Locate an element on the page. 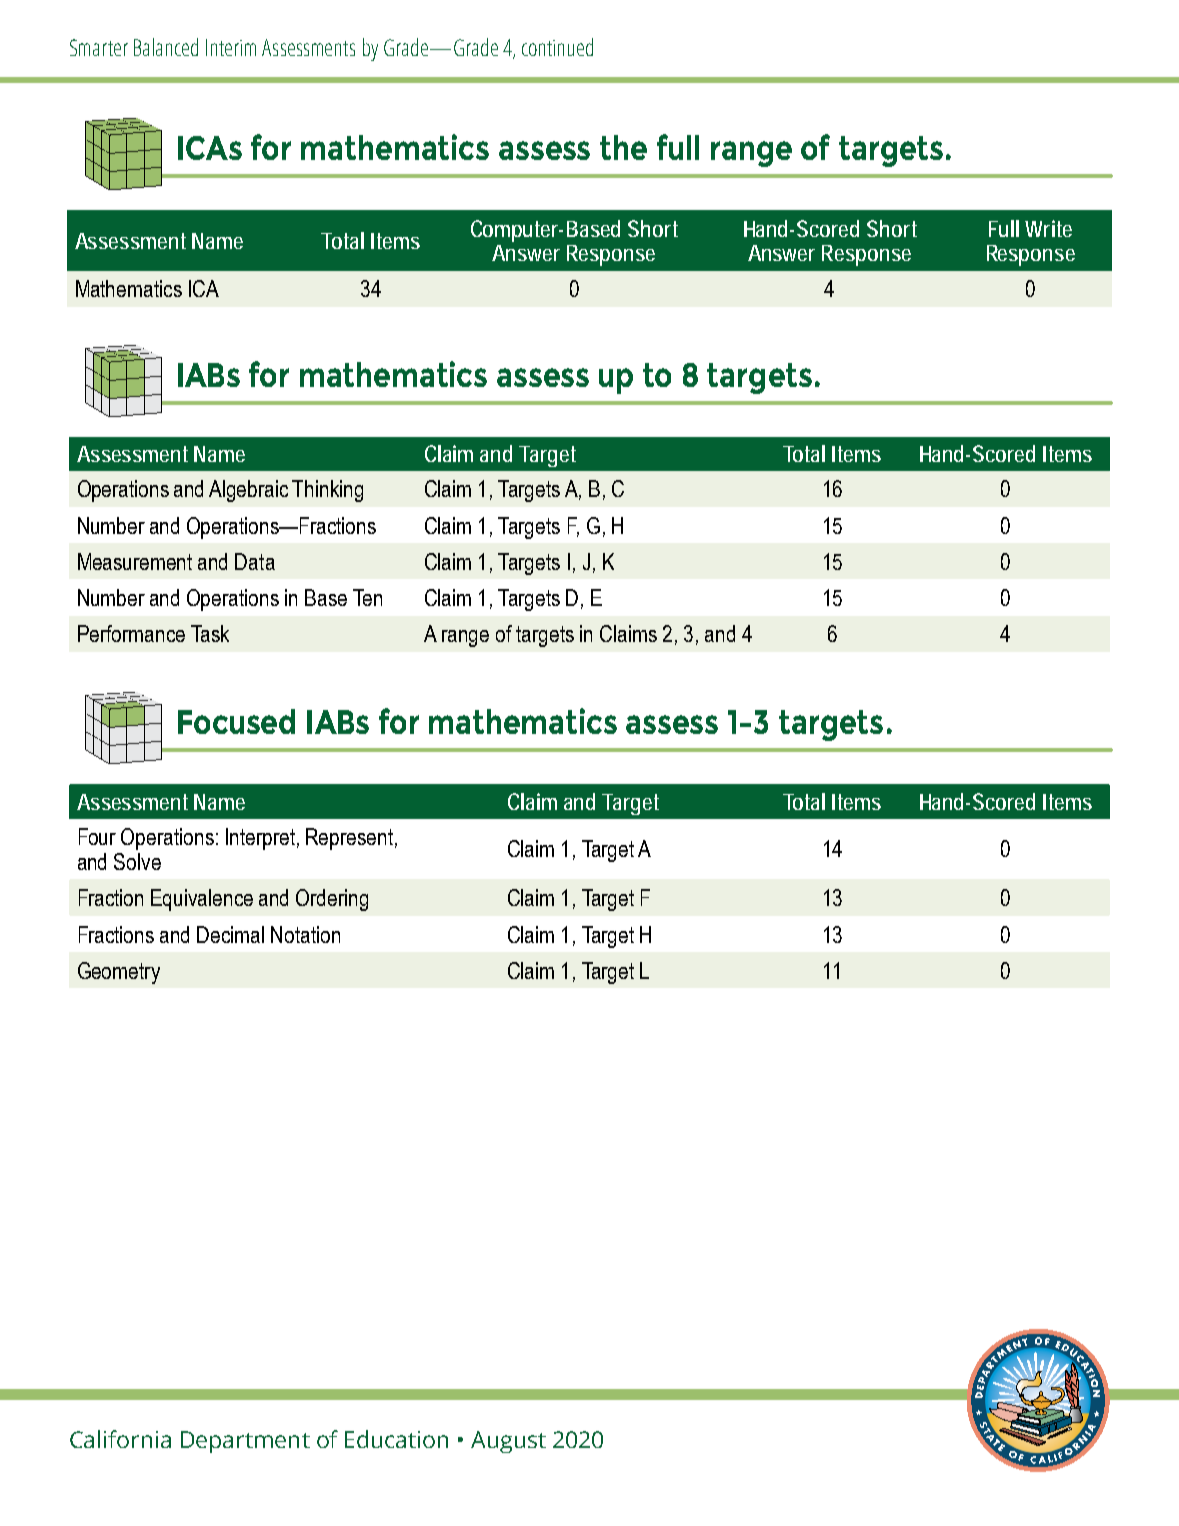  Education is located at coordinates (396, 1439).
